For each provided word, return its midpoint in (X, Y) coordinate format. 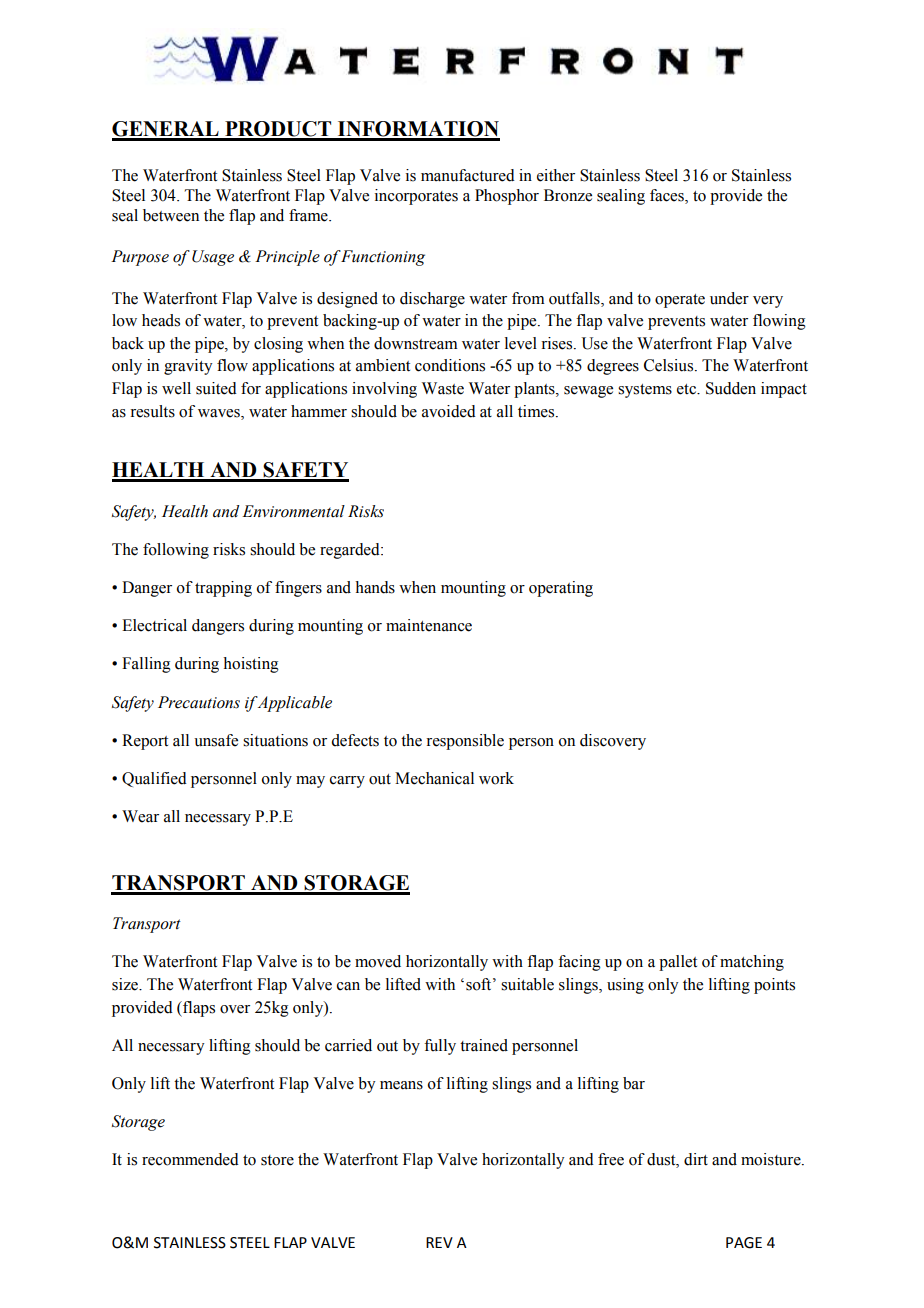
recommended (190, 1159)
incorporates (416, 197)
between (171, 215)
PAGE (744, 1243)
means (401, 1085)
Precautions (199, 702)
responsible (465, 742)
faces (668, 196)
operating (561, 589)
